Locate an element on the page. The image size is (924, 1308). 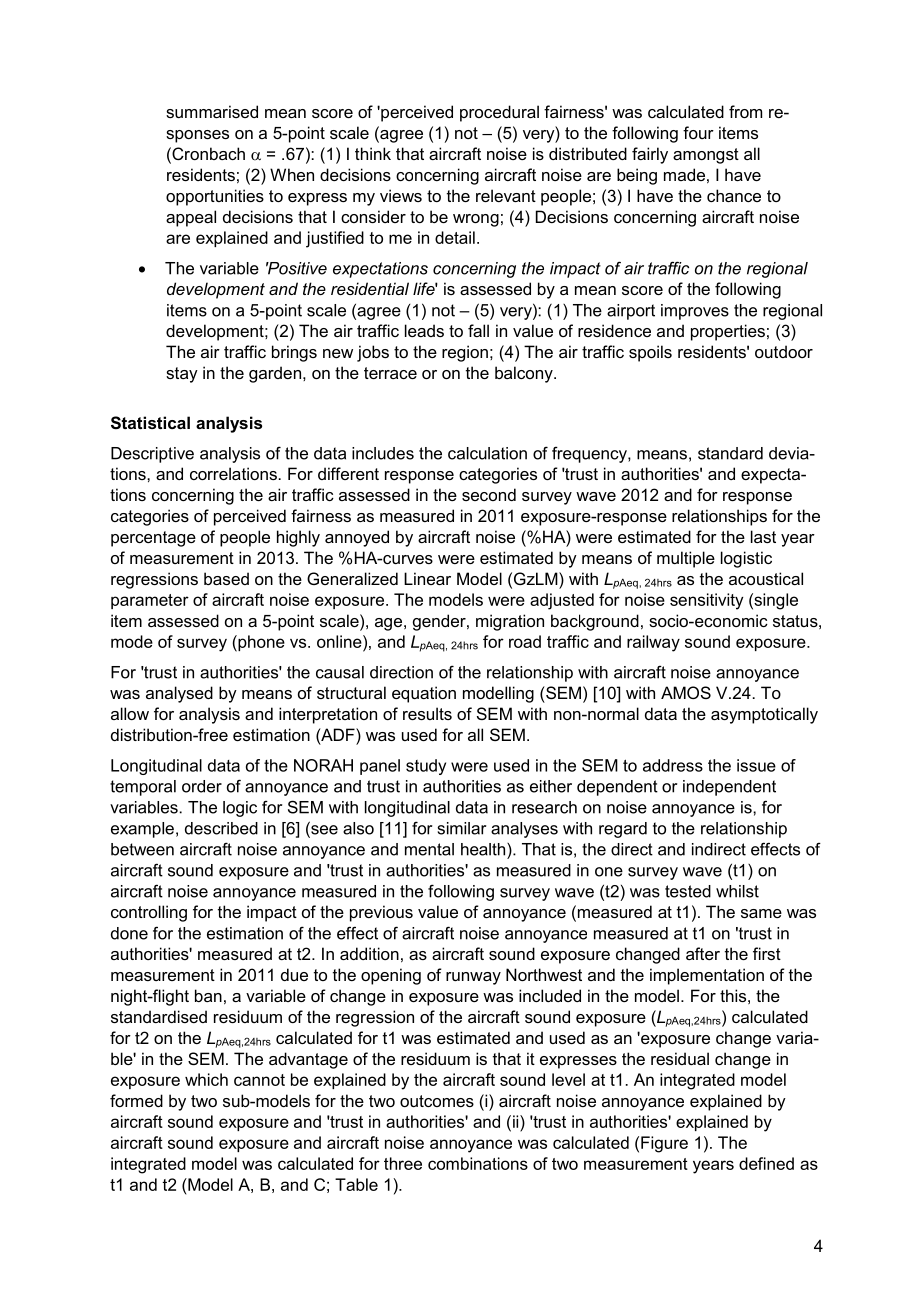
summarised is located at coordinates (212, 111).
